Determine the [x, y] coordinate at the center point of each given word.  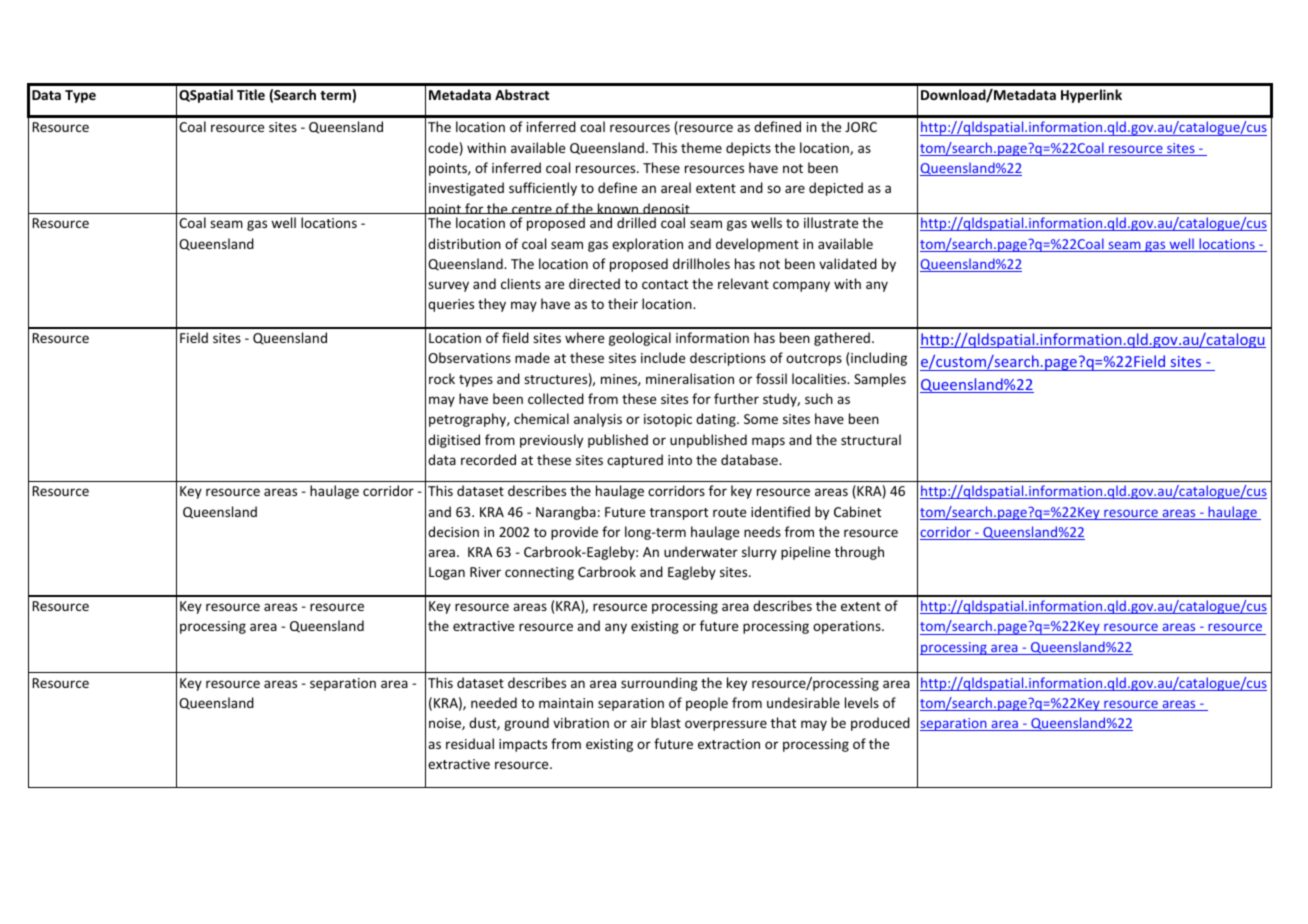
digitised [454, 441]
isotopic [668, 420]
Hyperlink [1091, 96]
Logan [447, 573]
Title [251, 94]
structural [871, 439]
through [859, 553]
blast [666, 722]
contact [665, 284]
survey [448, 286]
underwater [701, 551]
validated [848, 263]
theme [701, 147]
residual [470, 743]
